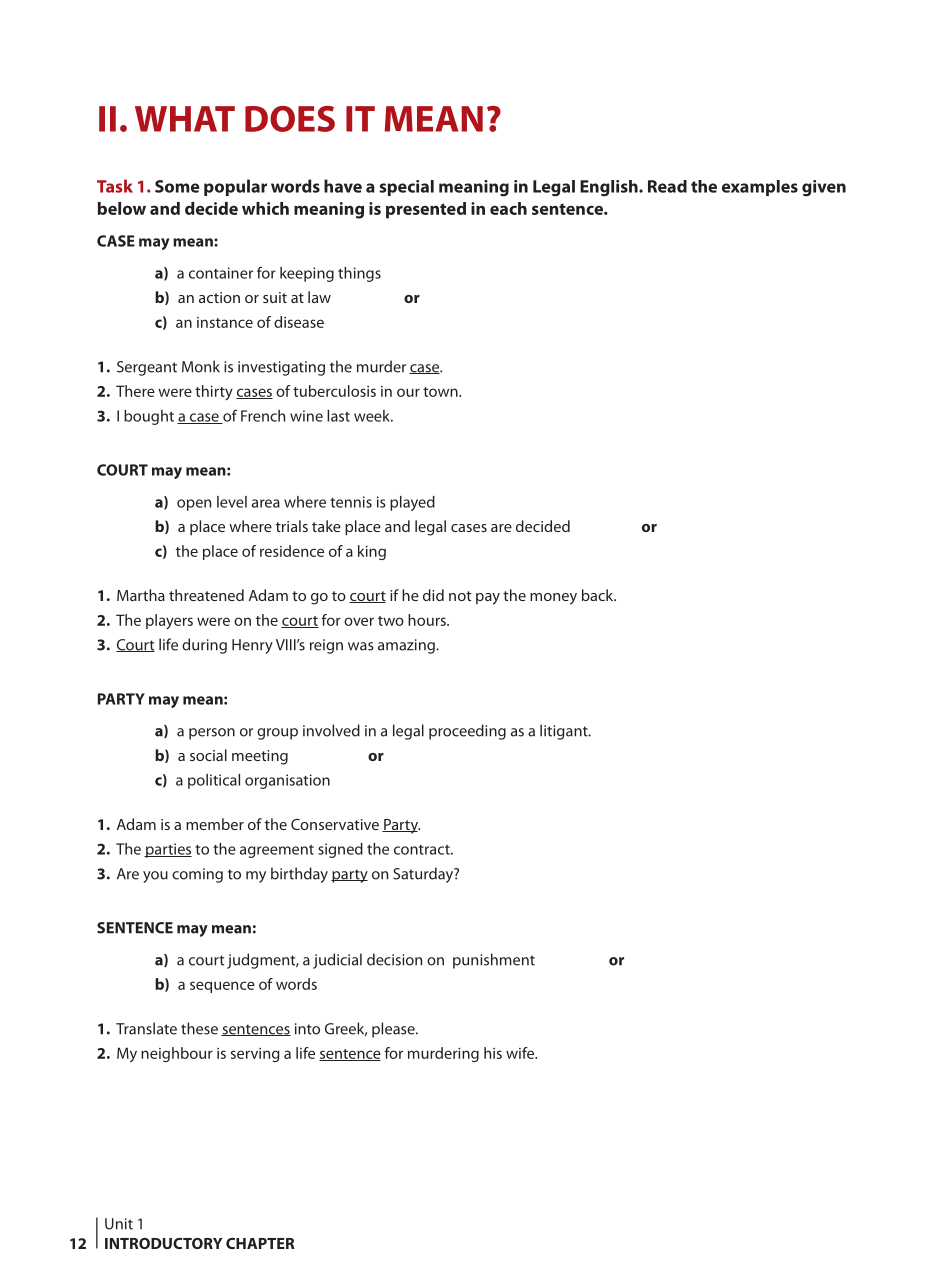 The height and width of the image is (1288, 942). What do you see at coordinates (185, 119) in the image?
I see `WHAT` at bounding box center [185, 119].
